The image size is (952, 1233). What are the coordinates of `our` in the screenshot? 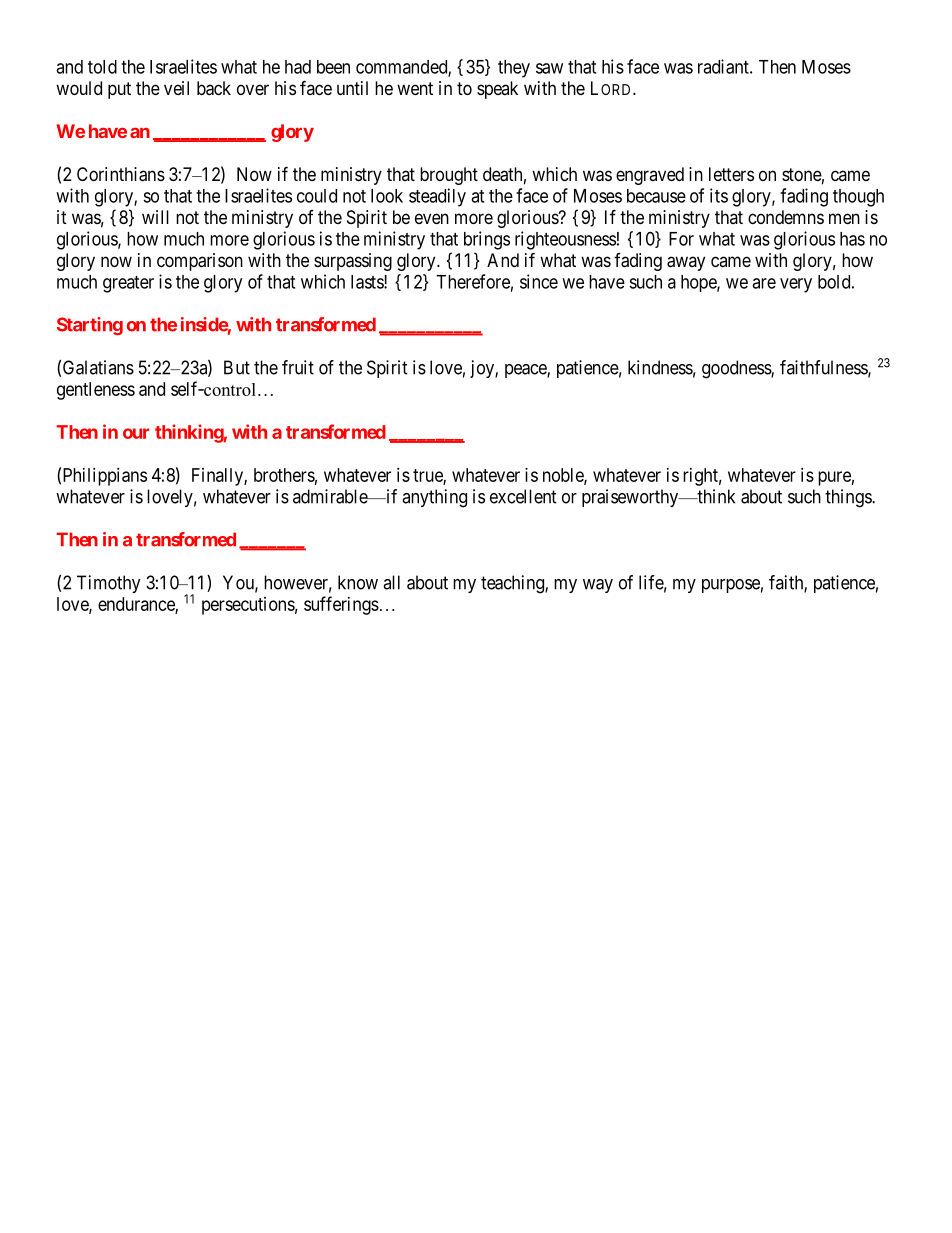 It's located at (136, 433).
